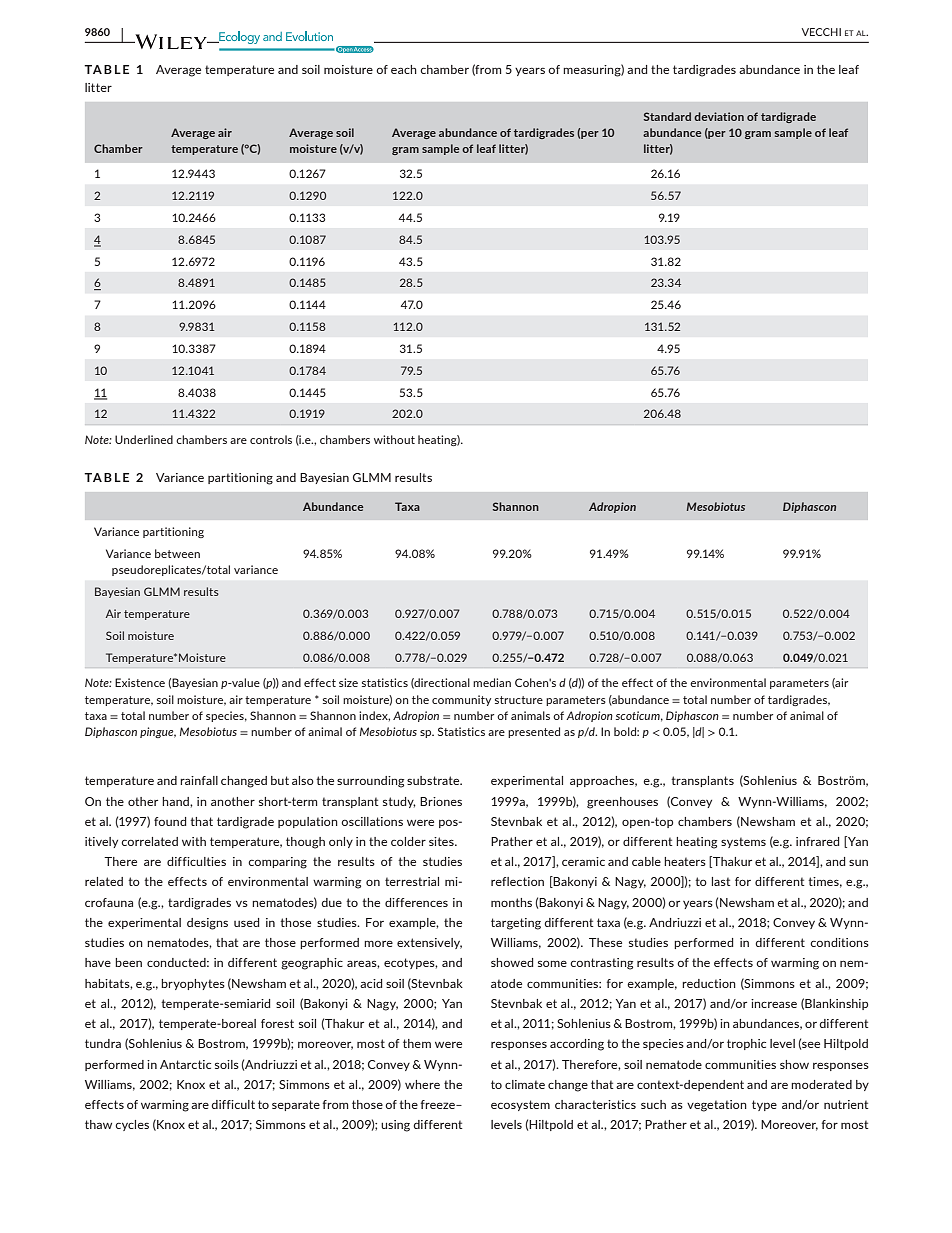  I want to click on Antarctic, so click(185, 1064).
